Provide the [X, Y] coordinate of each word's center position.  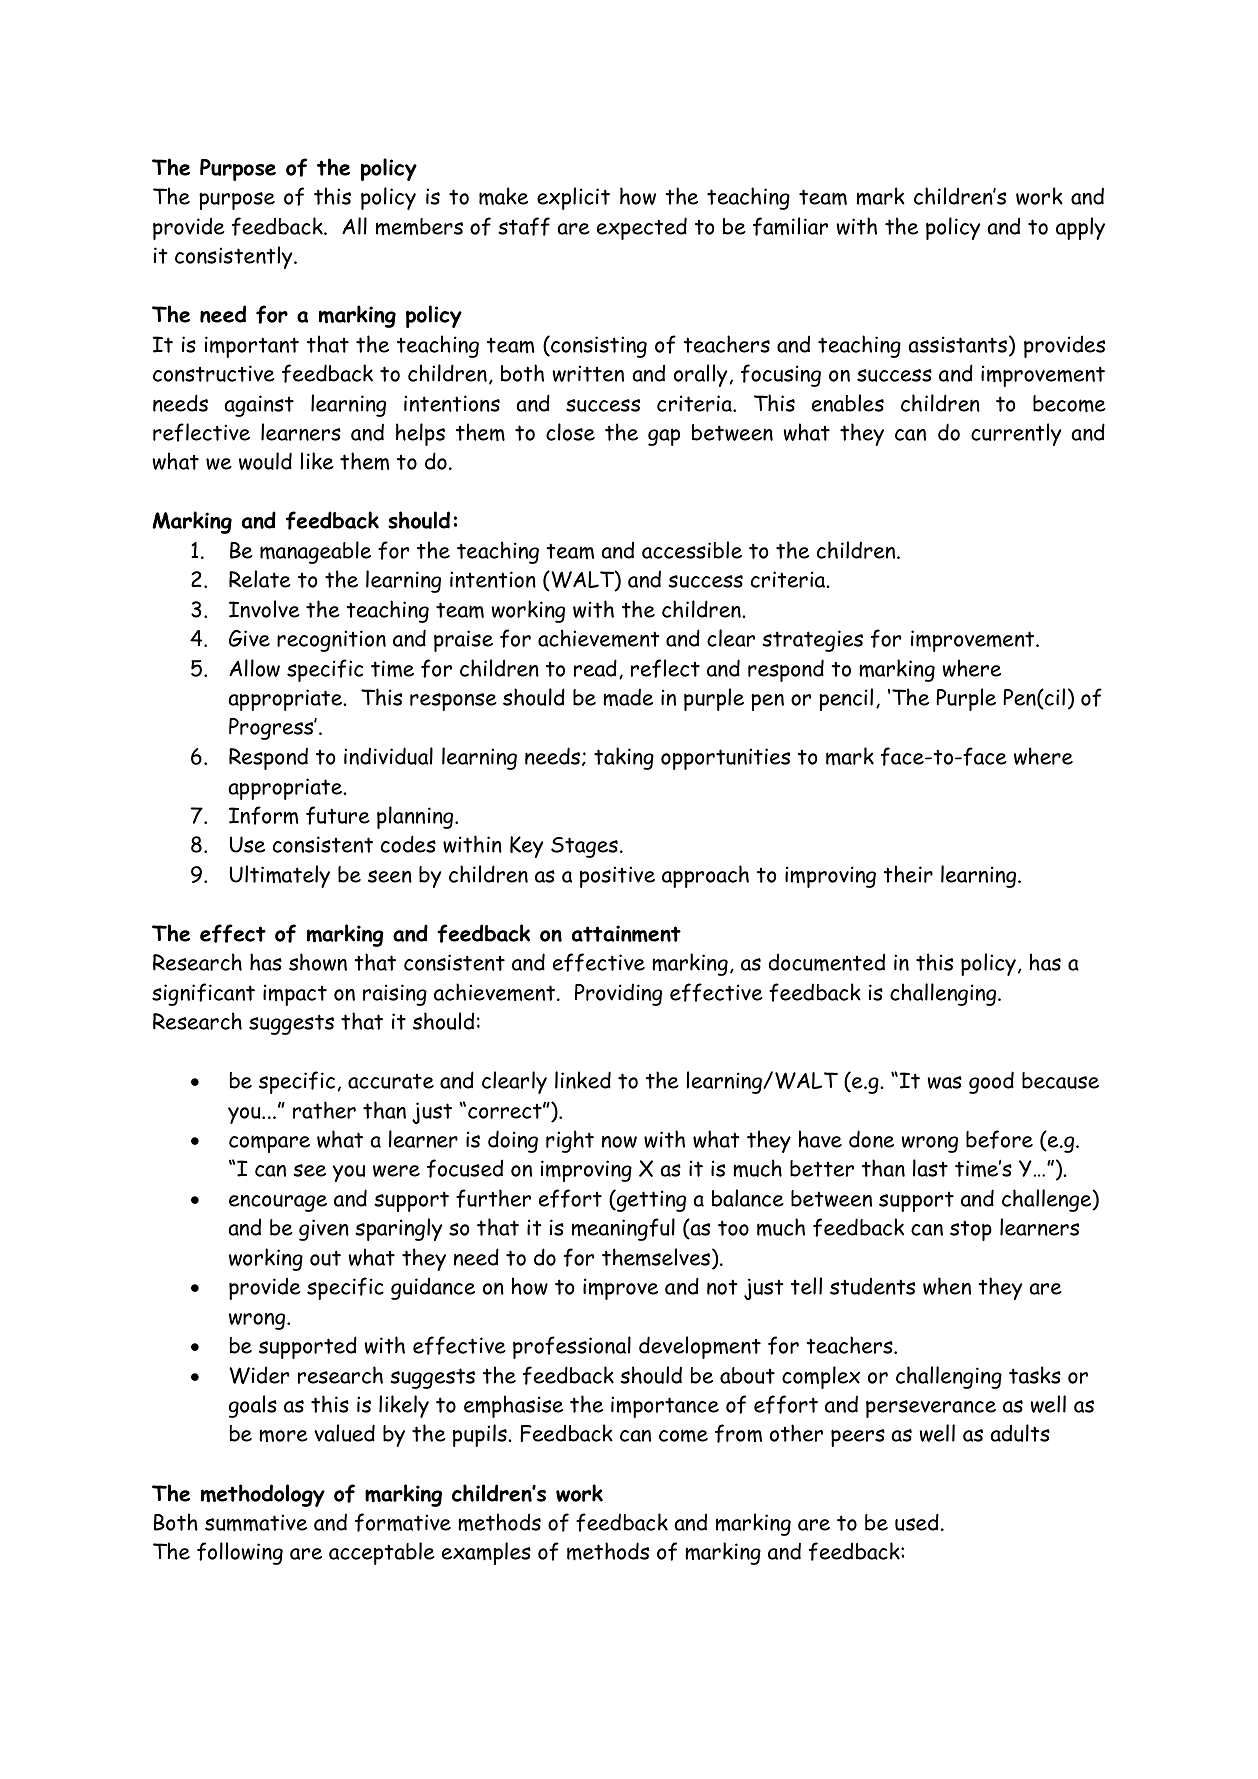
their [908, 874]
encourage [278, 1203]
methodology [263, 1495]
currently [1016, 434]
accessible [692, 550]
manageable [315, 552]
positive [617, 877]
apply [1080, 228]
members [419, 226]
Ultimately [280, 876]
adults [1020, 1433]
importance [665, 1407]
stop [971, 1230]
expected [642, 228]
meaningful [623, 1229]
